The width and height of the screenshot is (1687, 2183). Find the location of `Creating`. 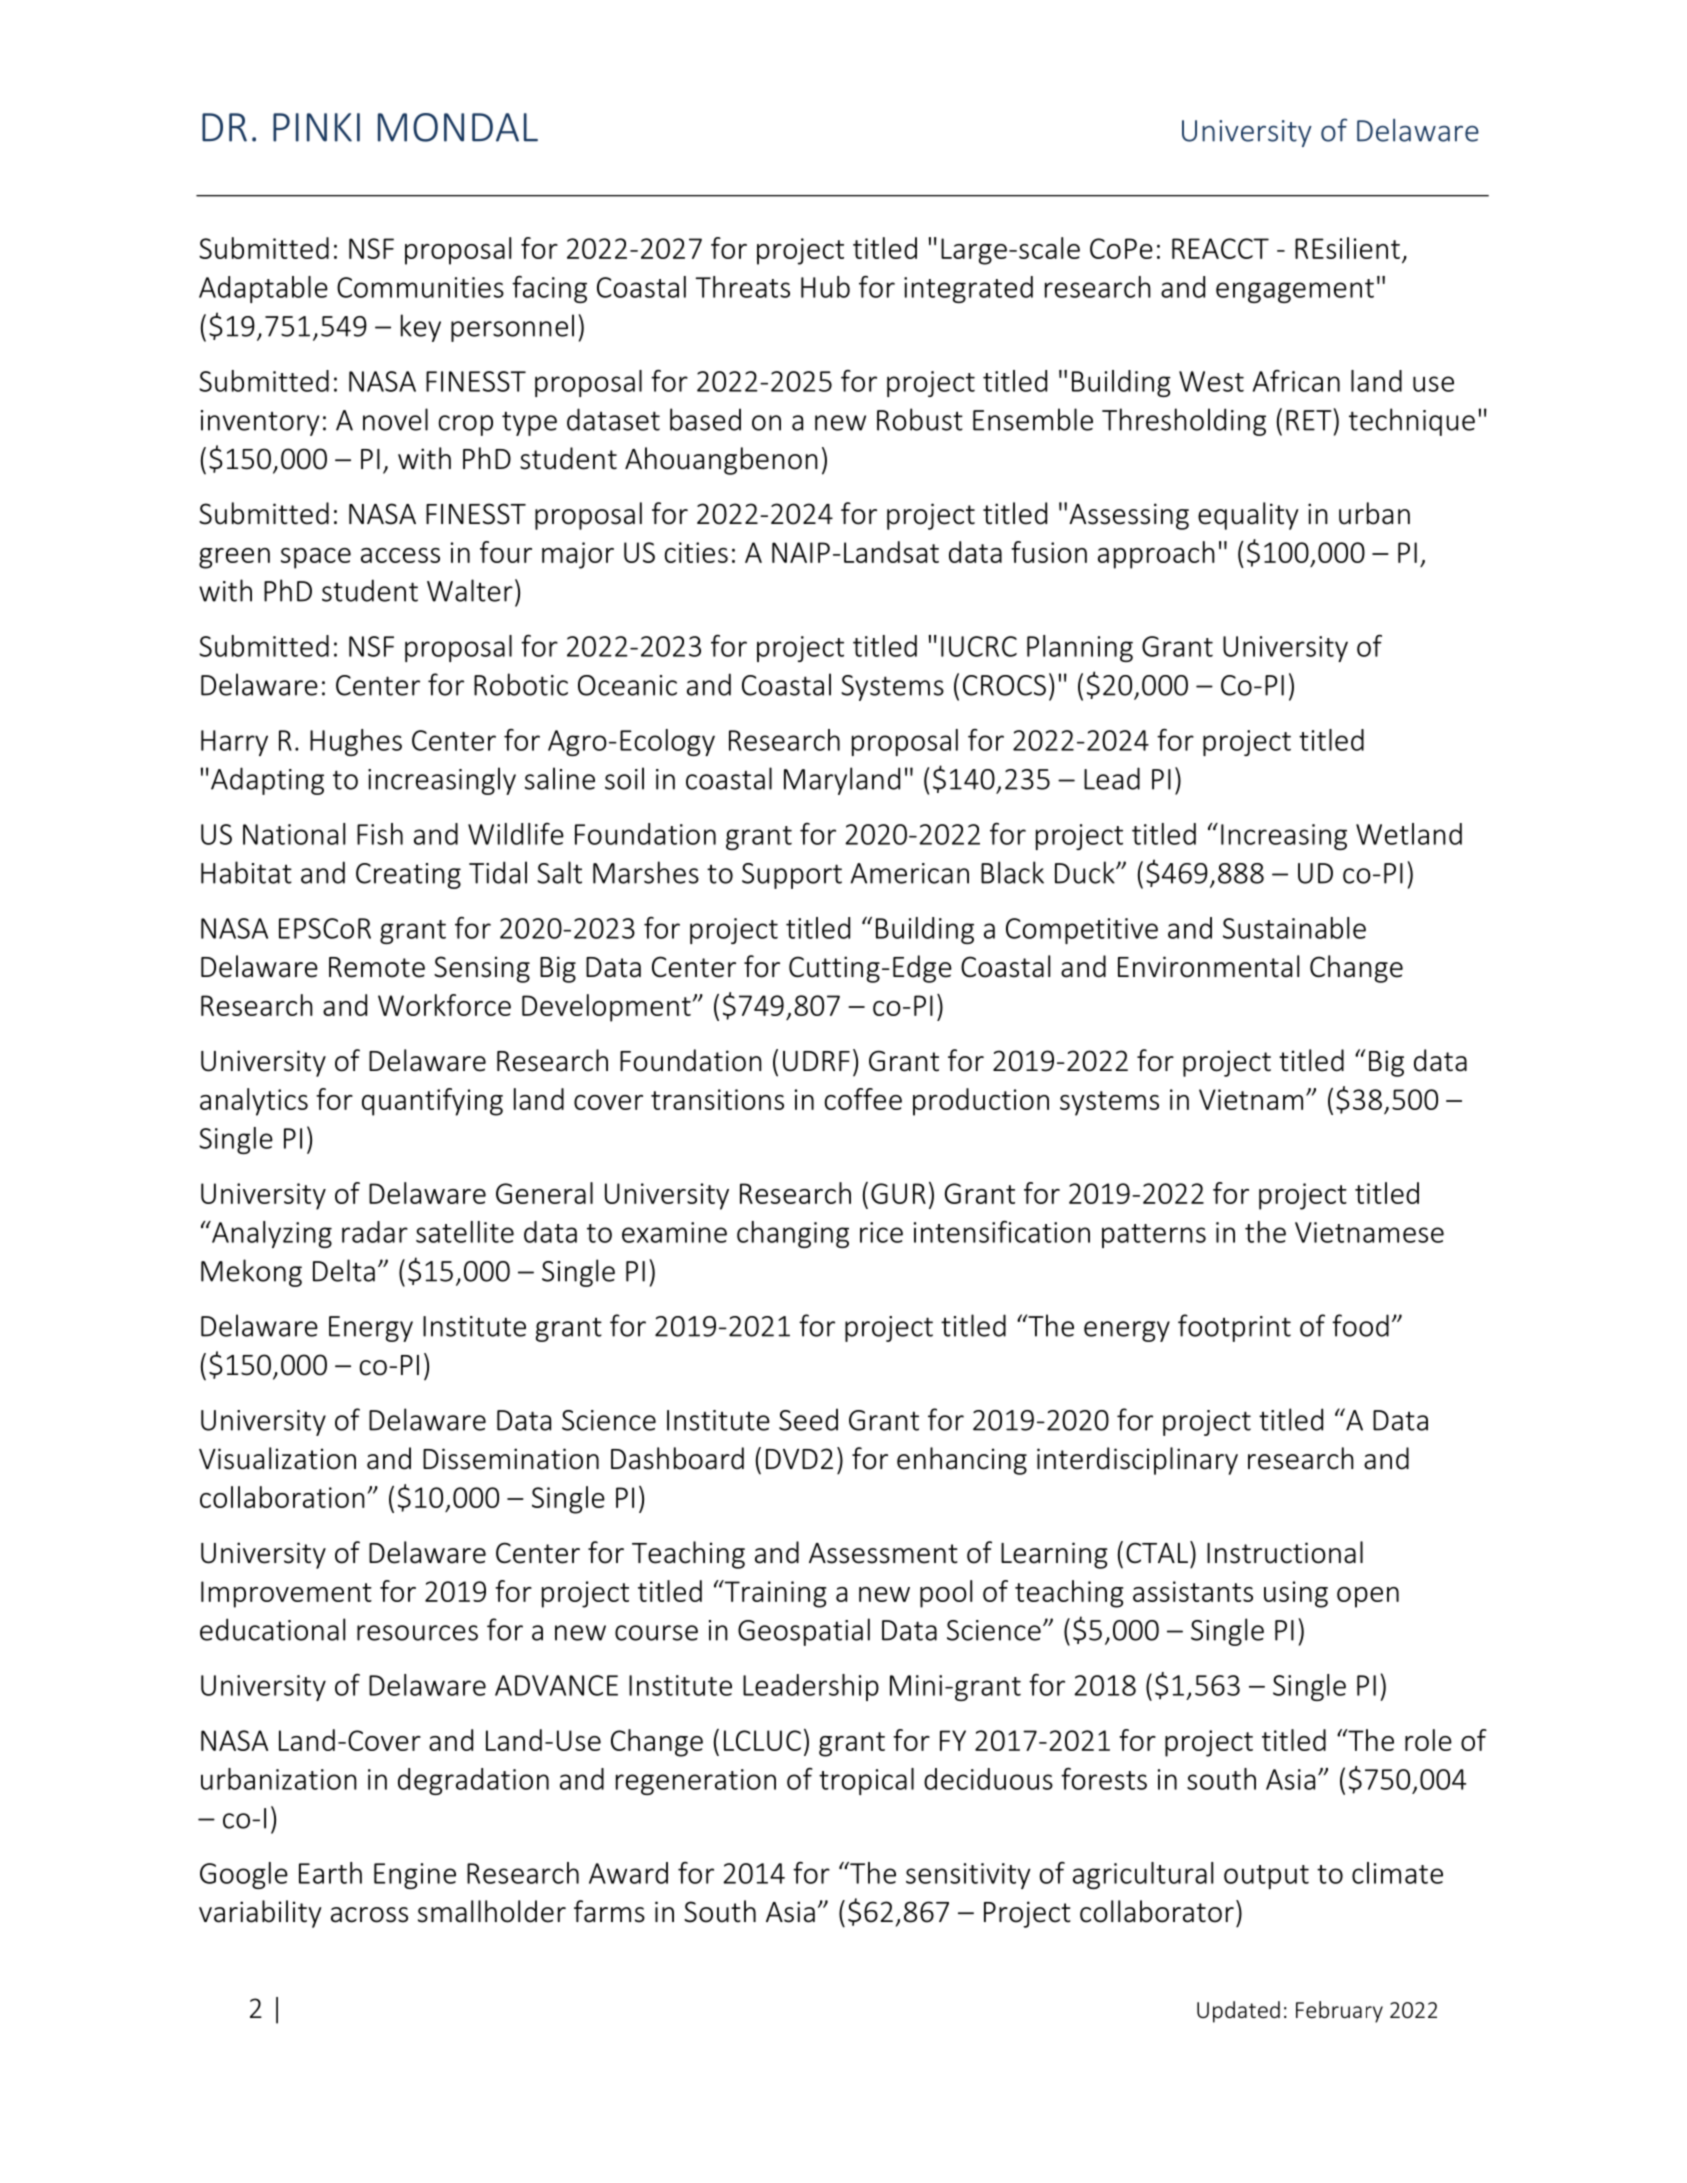

Creating is located at coordinates (408, 876).
